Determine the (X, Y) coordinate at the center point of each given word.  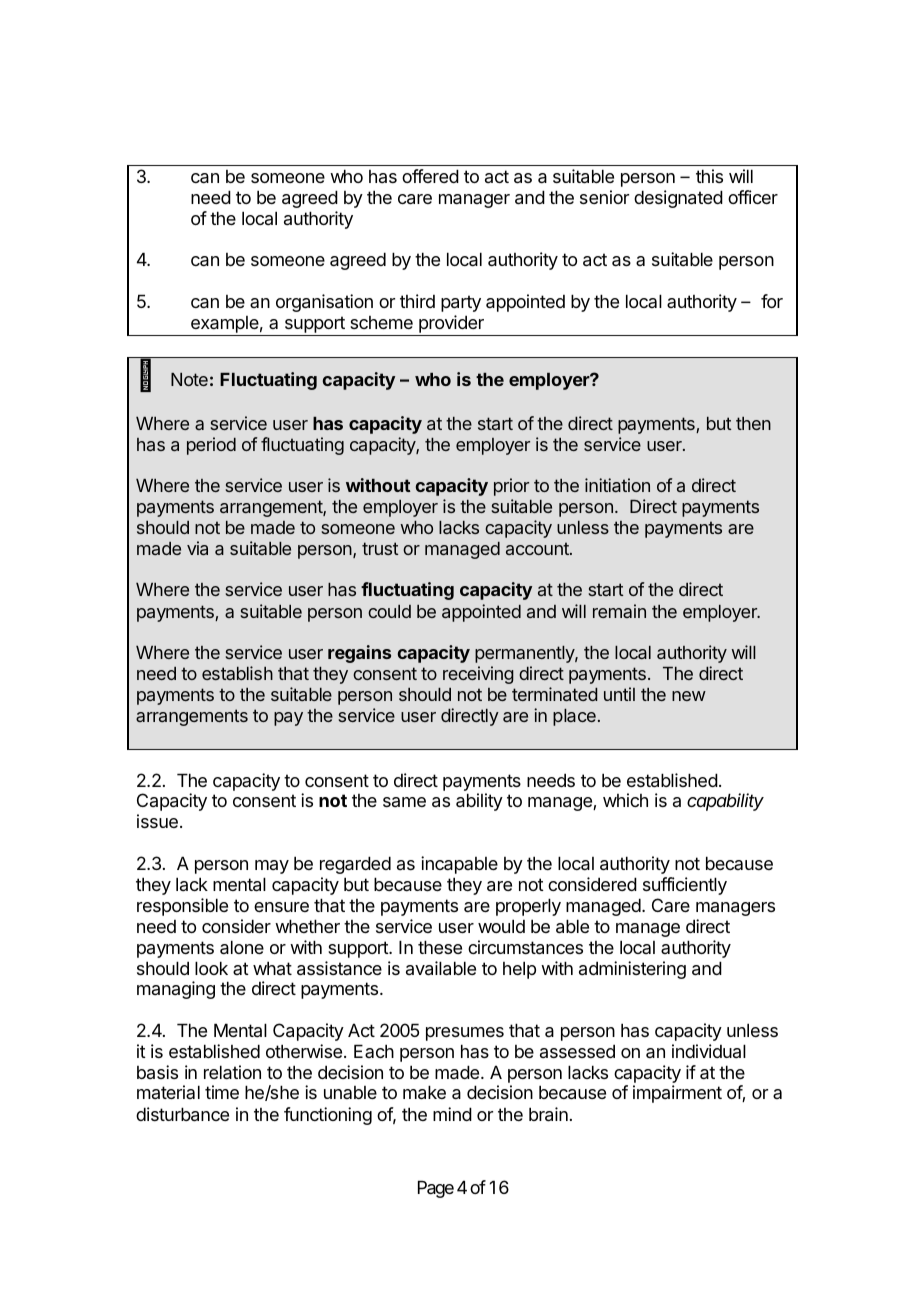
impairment (677, 1094)
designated (678, 199)
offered (430, 176)
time (222, 1092)
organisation (324, 303)
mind (452, 1114)
